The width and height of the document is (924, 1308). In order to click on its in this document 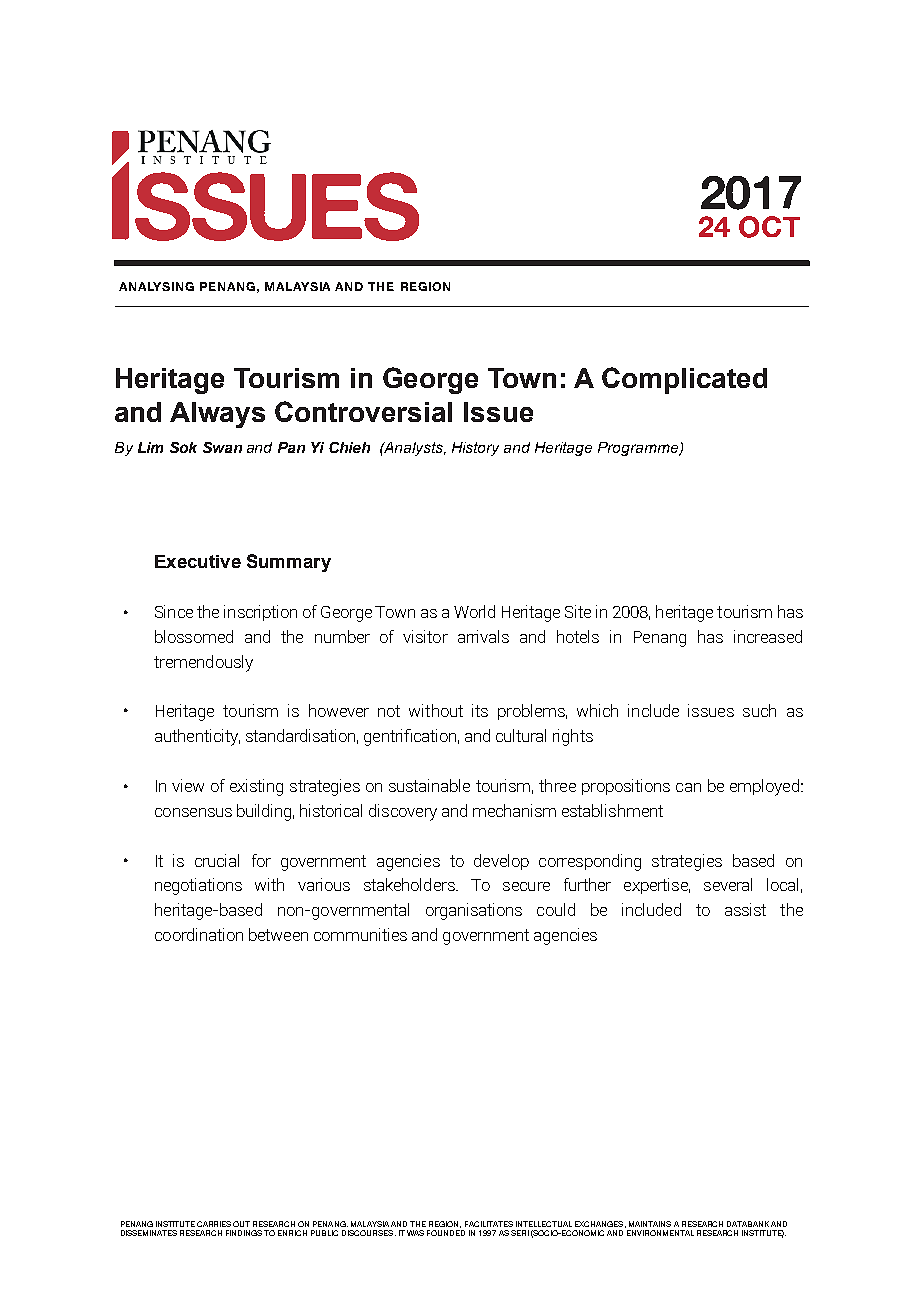, I will do `click(480, 710)`.
